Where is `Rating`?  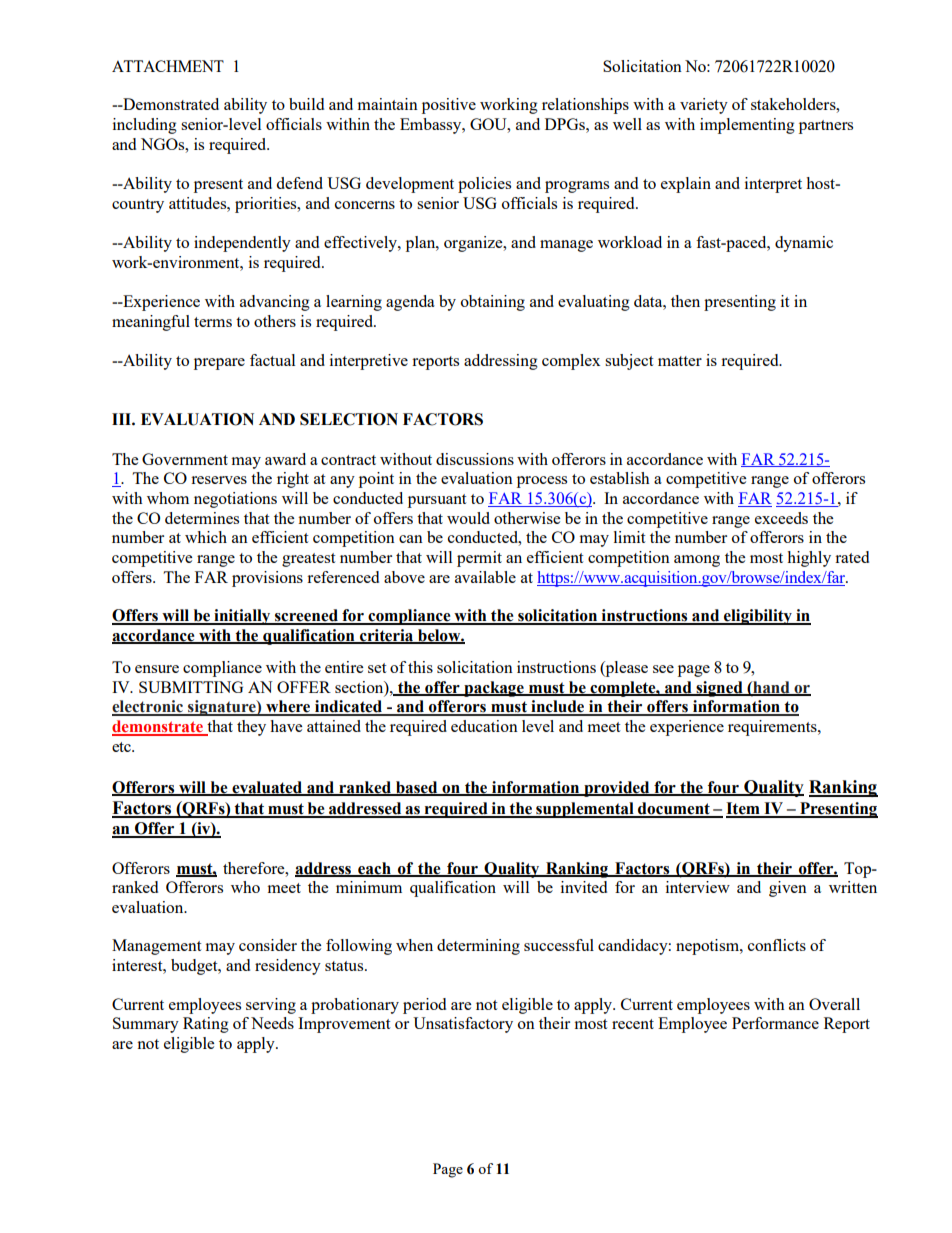 Rating is located at coordinates (206, 1025).
